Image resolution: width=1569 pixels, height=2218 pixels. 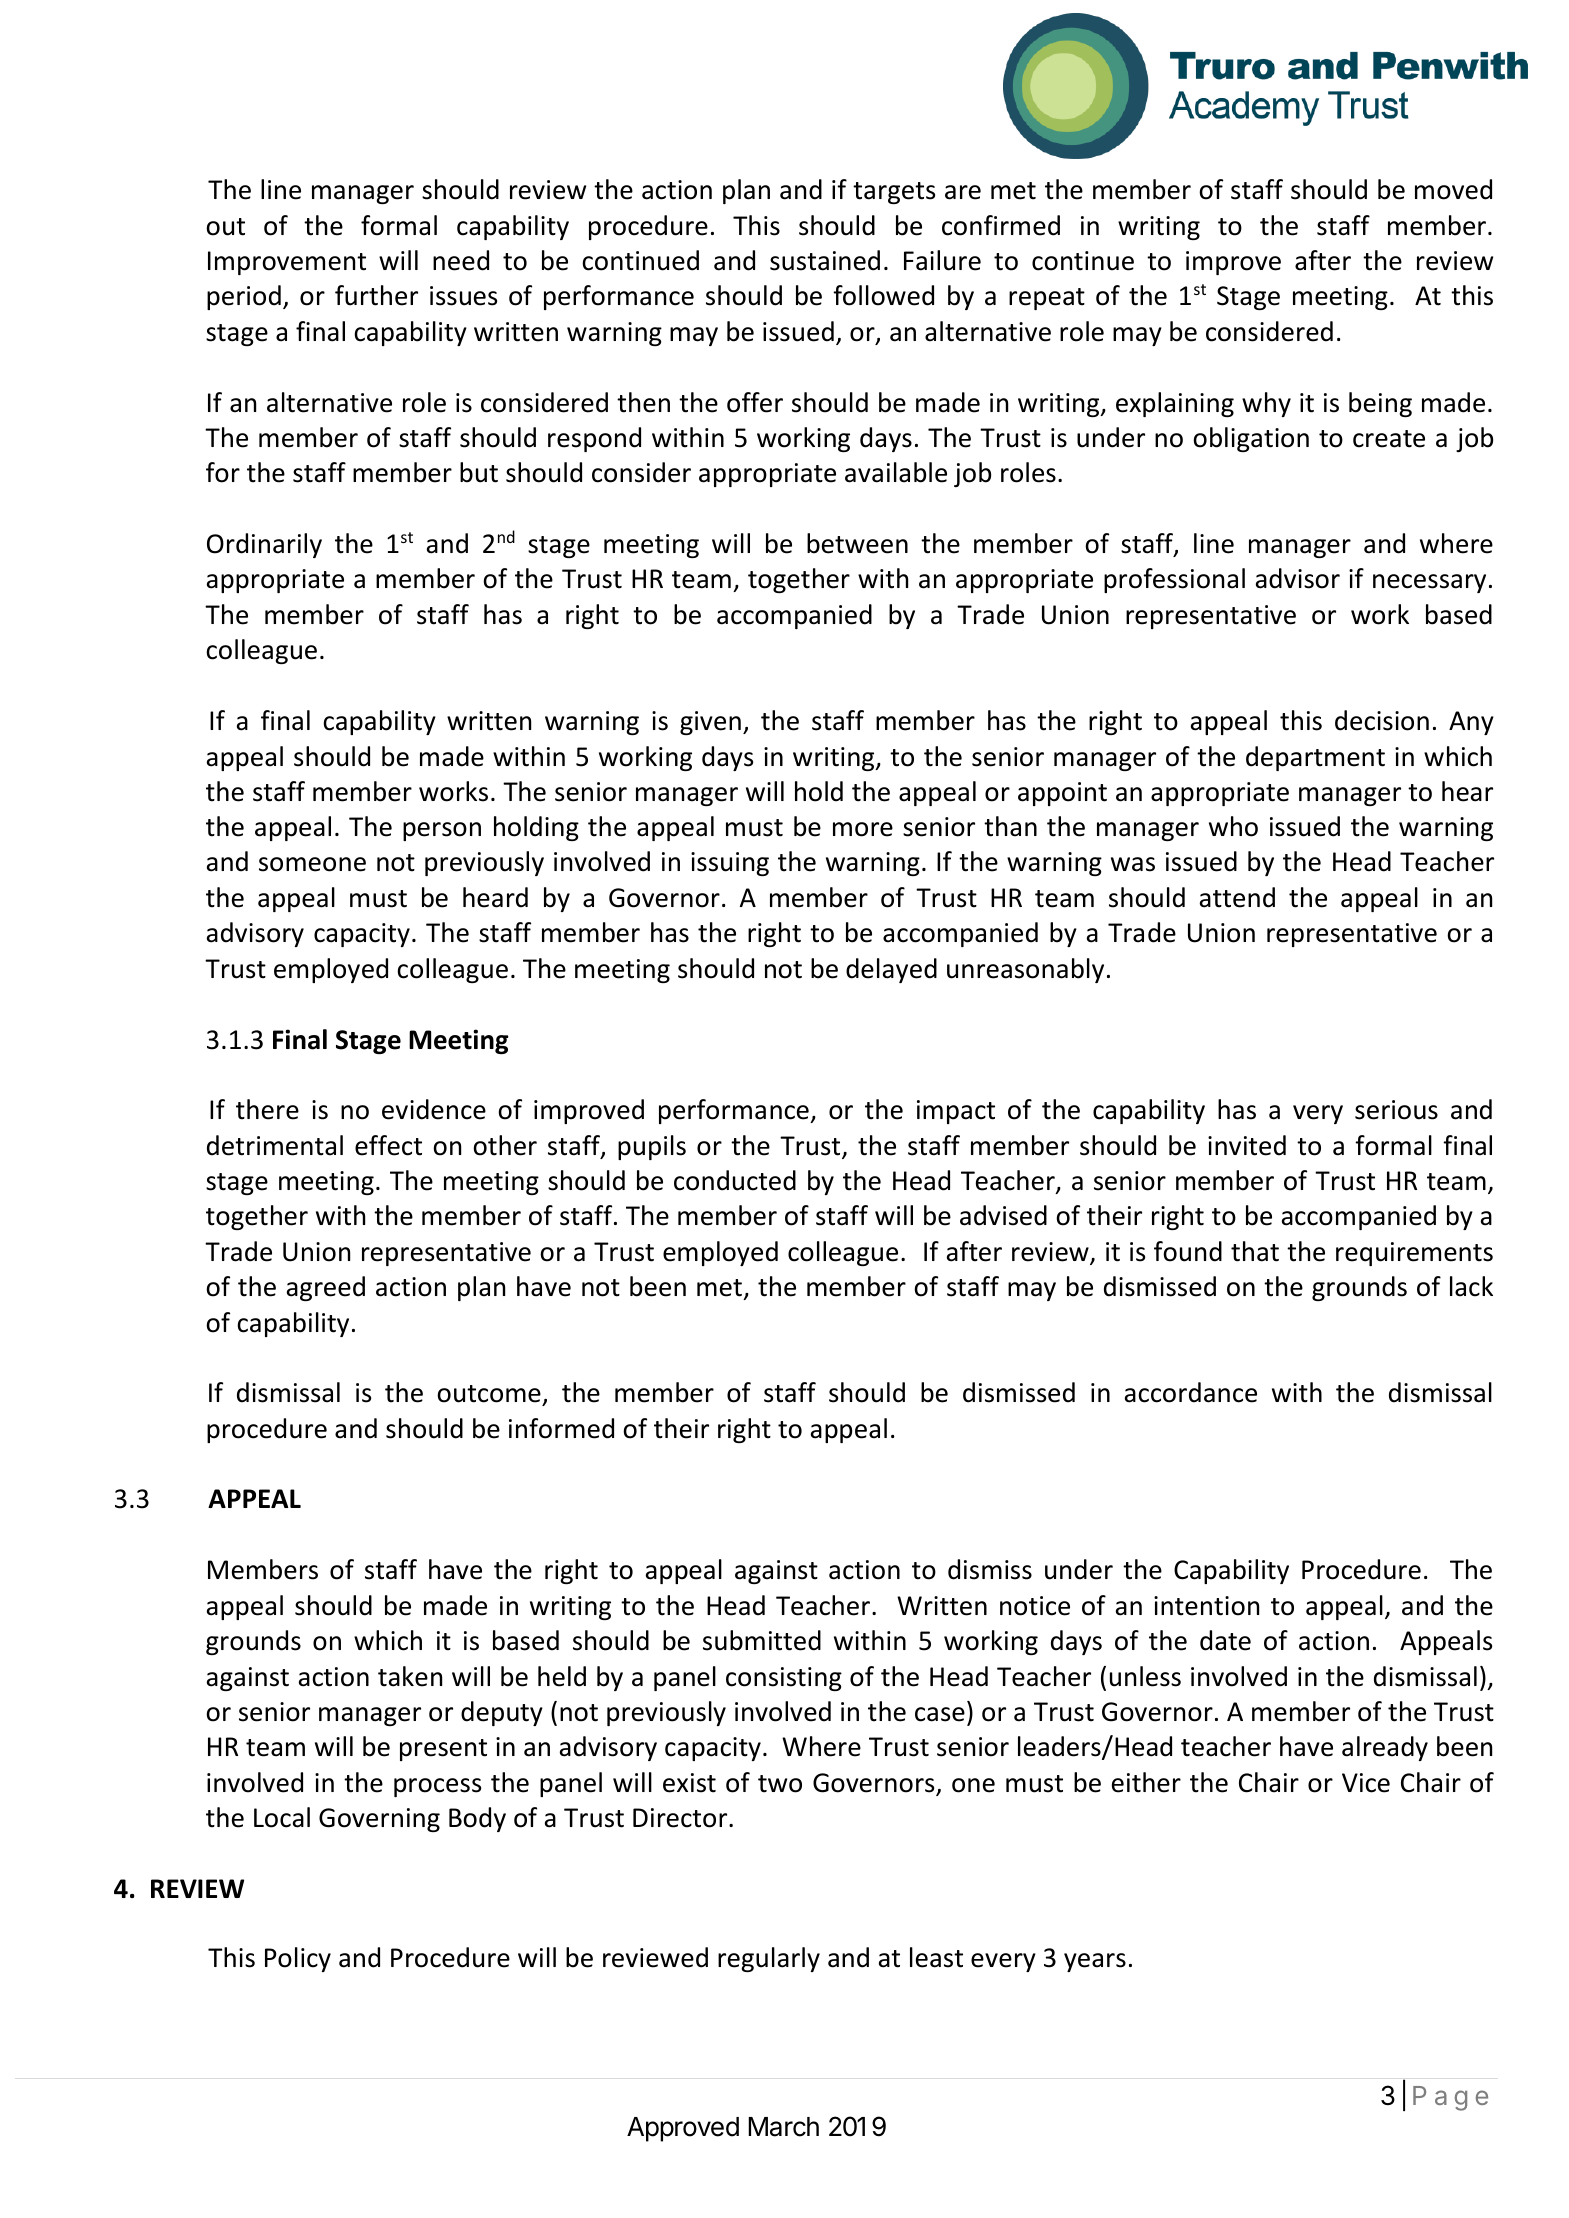 What do you see at coordinates (388, 1145) in the screenshot?
I see `effect` at bounding box center [388, 1145].
